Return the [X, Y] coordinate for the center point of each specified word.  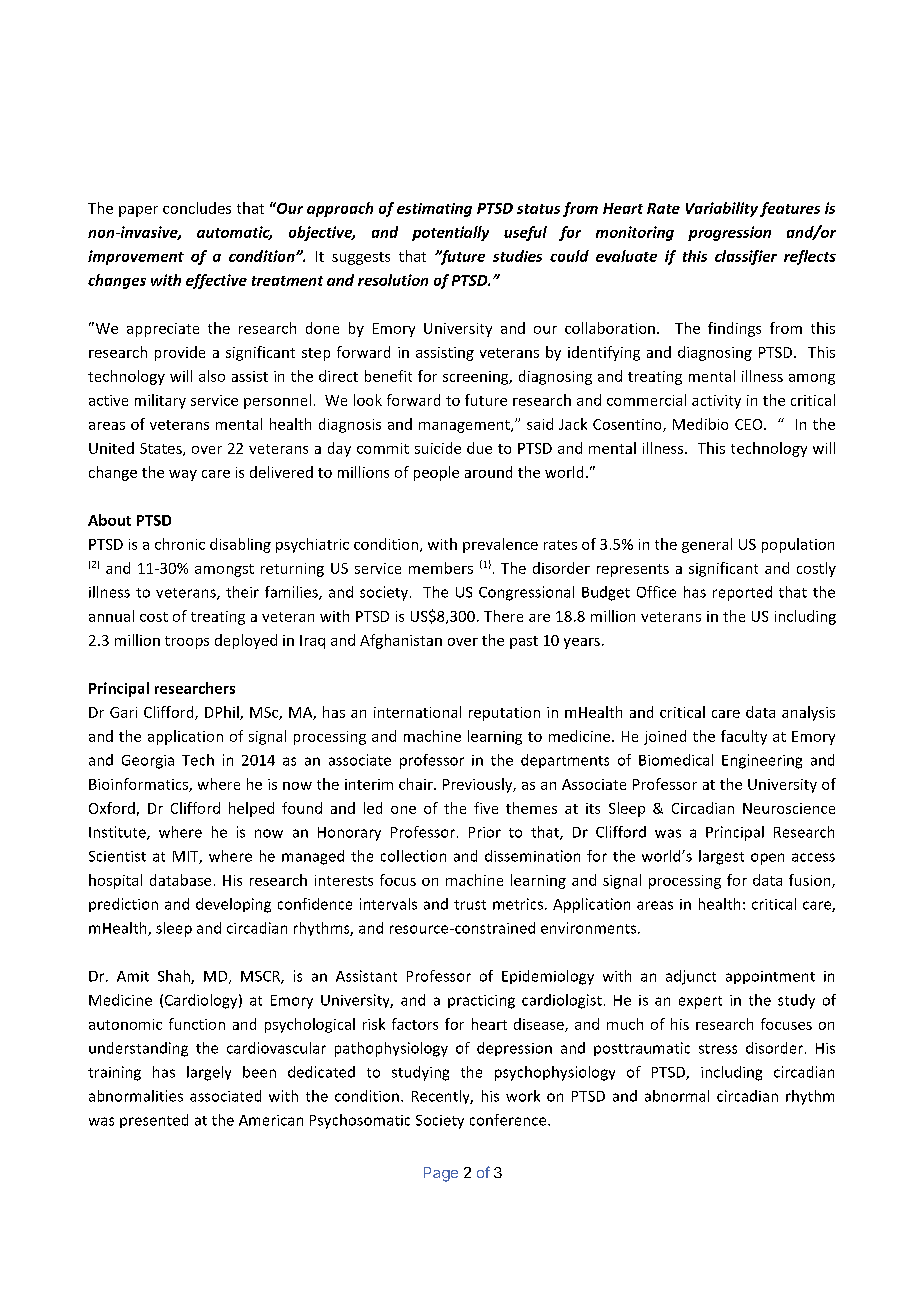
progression [729, 233]
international [417, 712]
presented [154, 1121]
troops [187, 642]
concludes [197, 208]
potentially [450, 233]
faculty [744, 737]
